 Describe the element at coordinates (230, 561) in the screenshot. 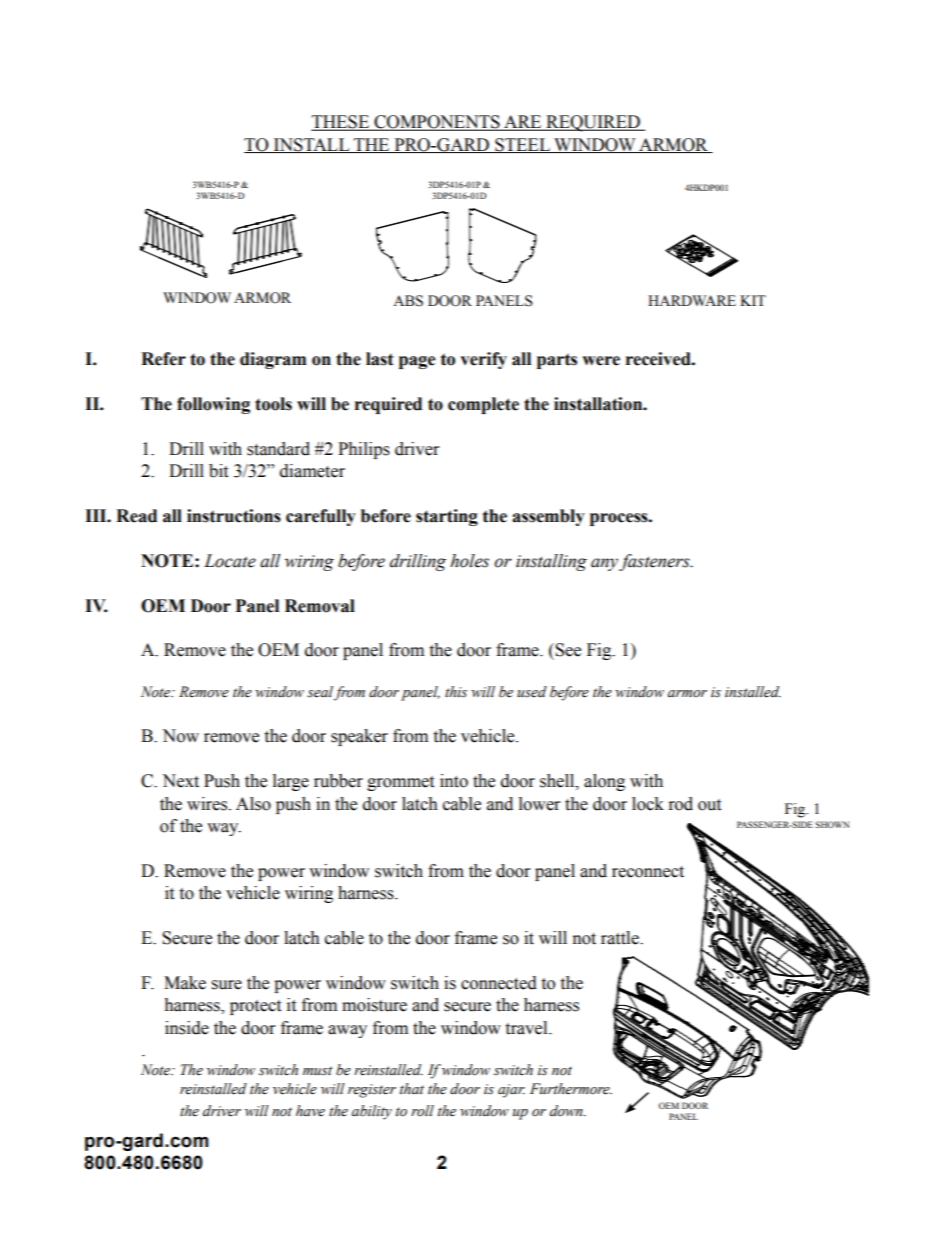

I see `Locate` at that location.
